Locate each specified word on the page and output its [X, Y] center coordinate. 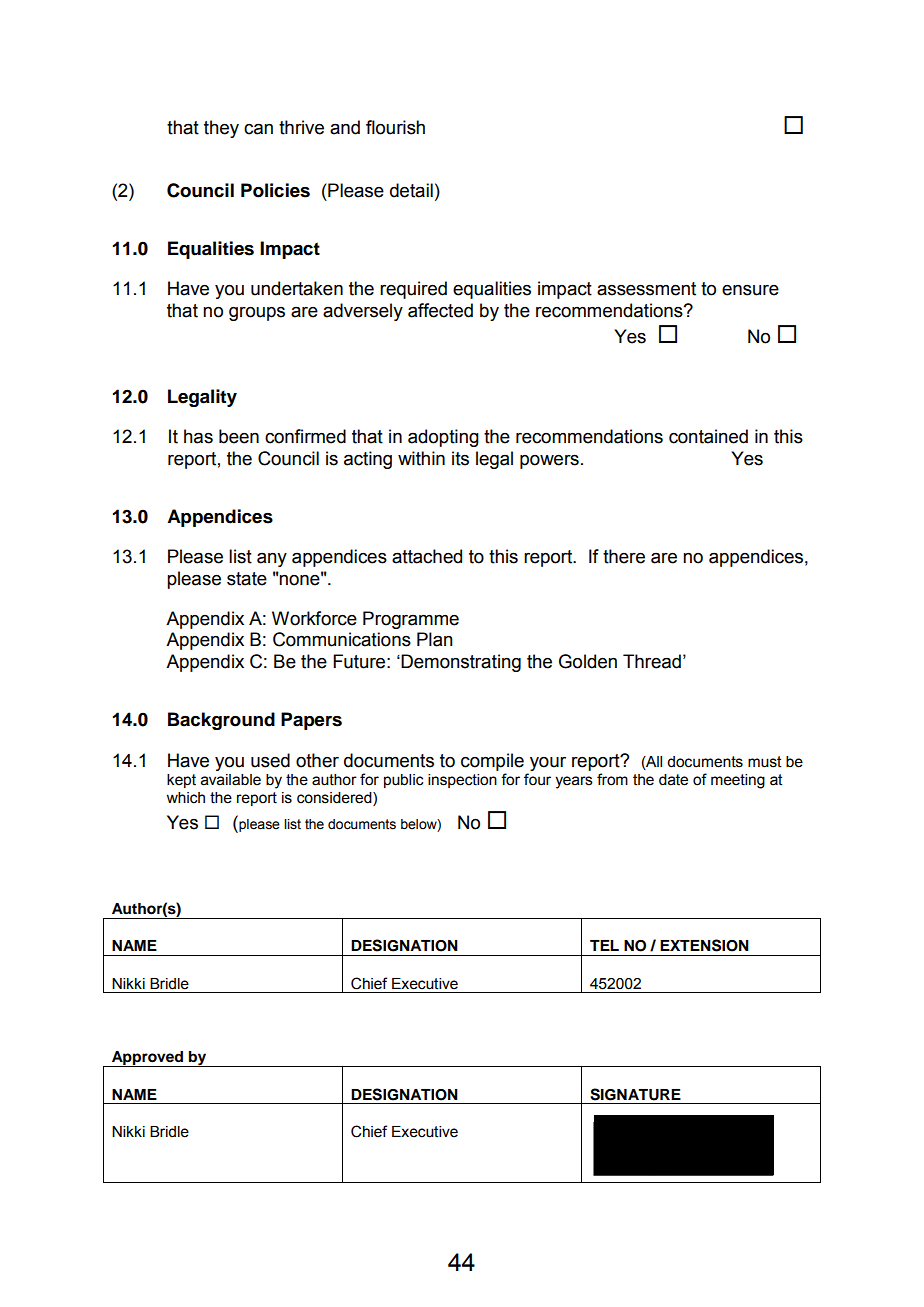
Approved [147, 1059]
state [247, 579]
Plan [435, 639]
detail [411, 190]
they [221, 129]
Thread [652, 661]
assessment [646, 289]
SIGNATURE [635, 1094]
